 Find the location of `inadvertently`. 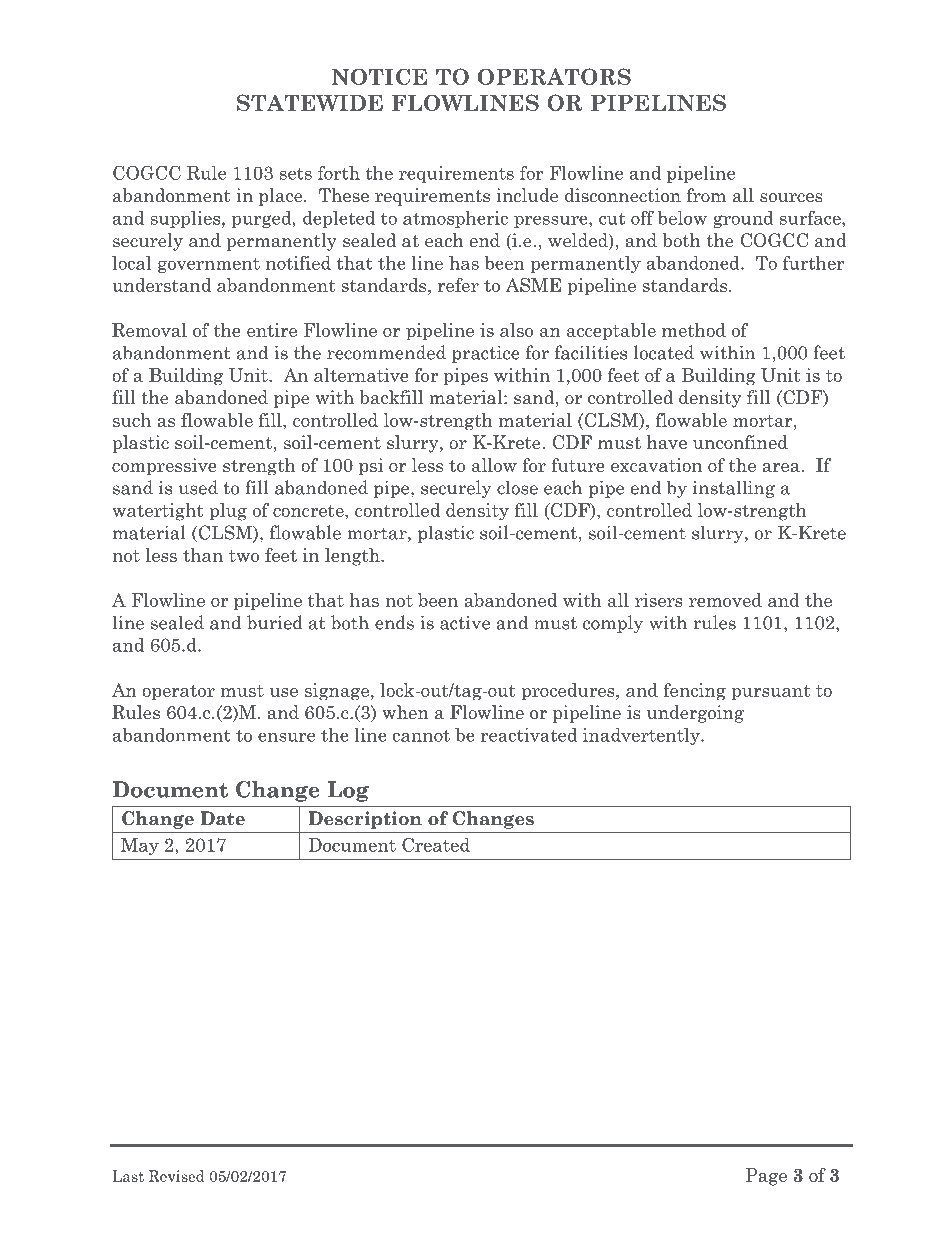

inadvertently is located at coordinates (642, 736).
